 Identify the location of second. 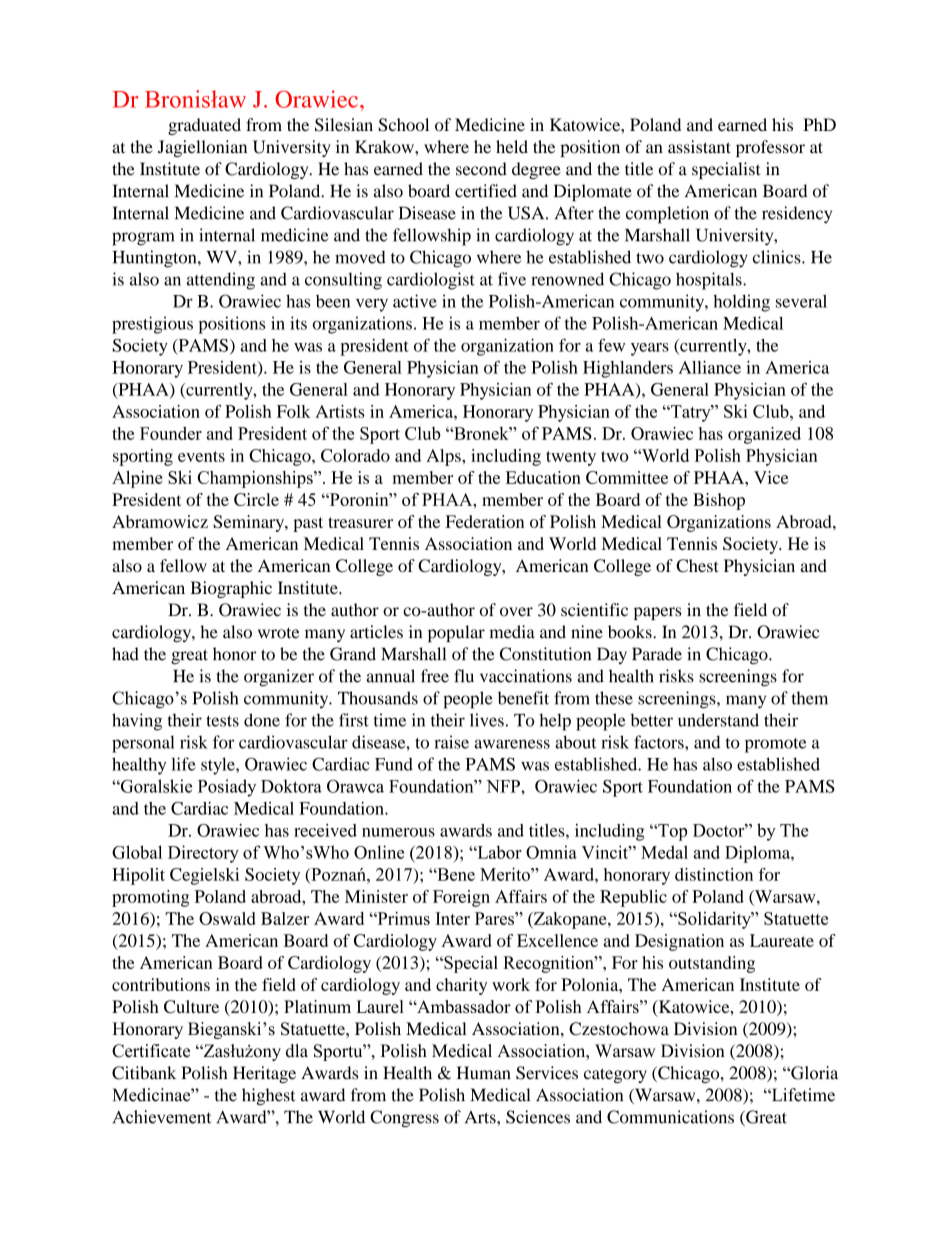
(481, 169).
